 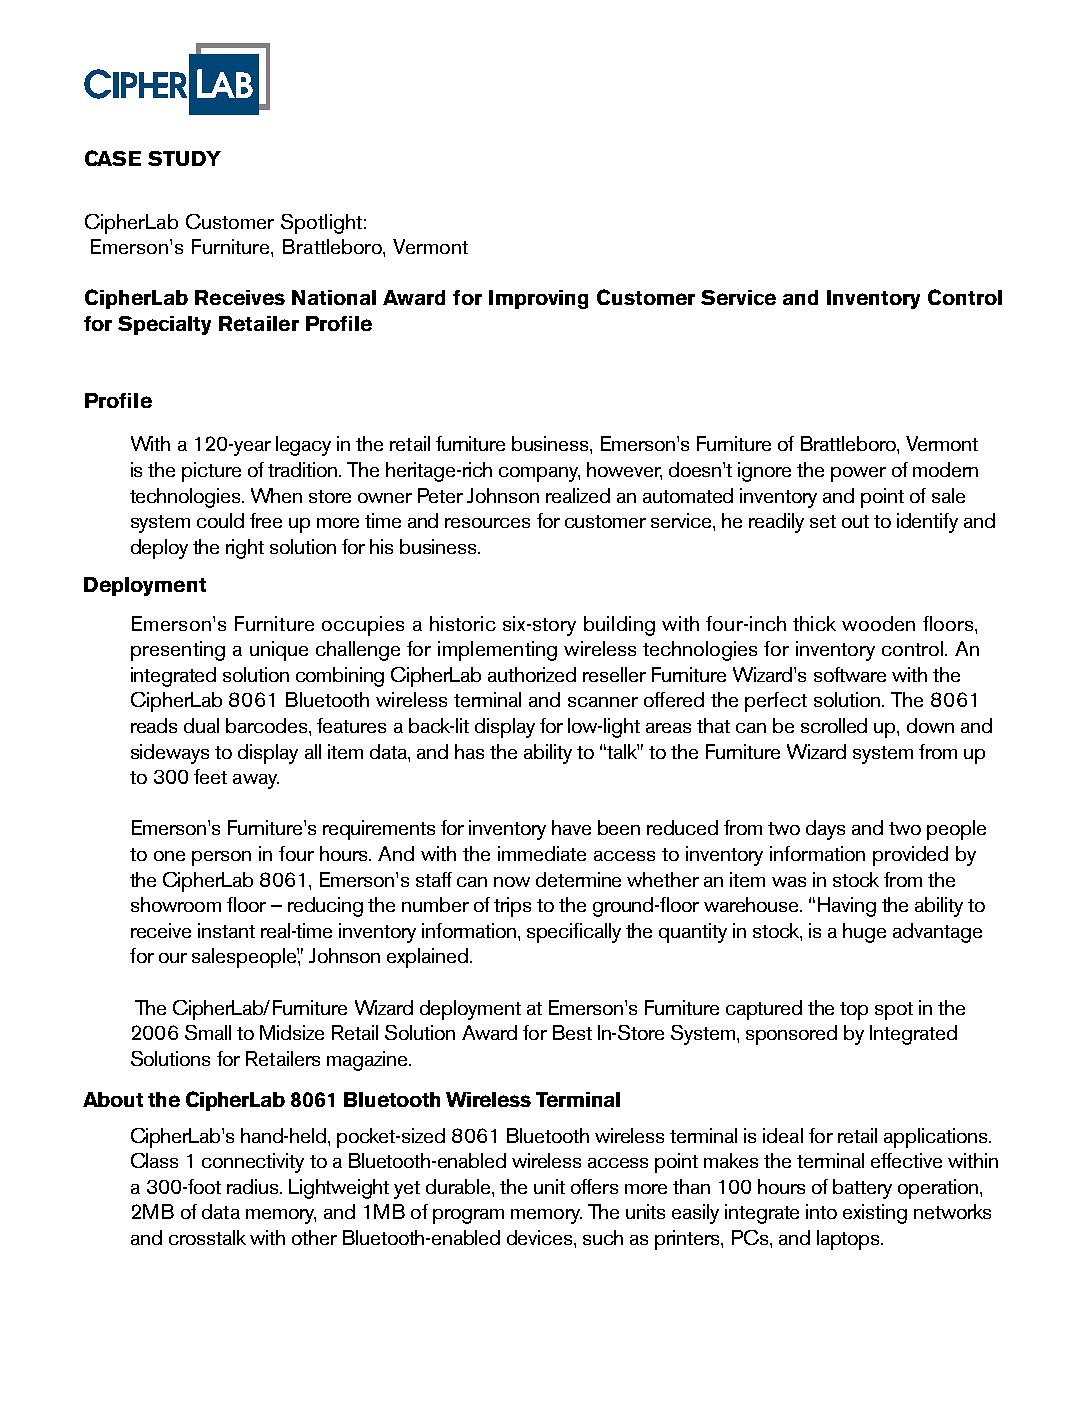 I want to click on instant, so click(x=226, y=930).
